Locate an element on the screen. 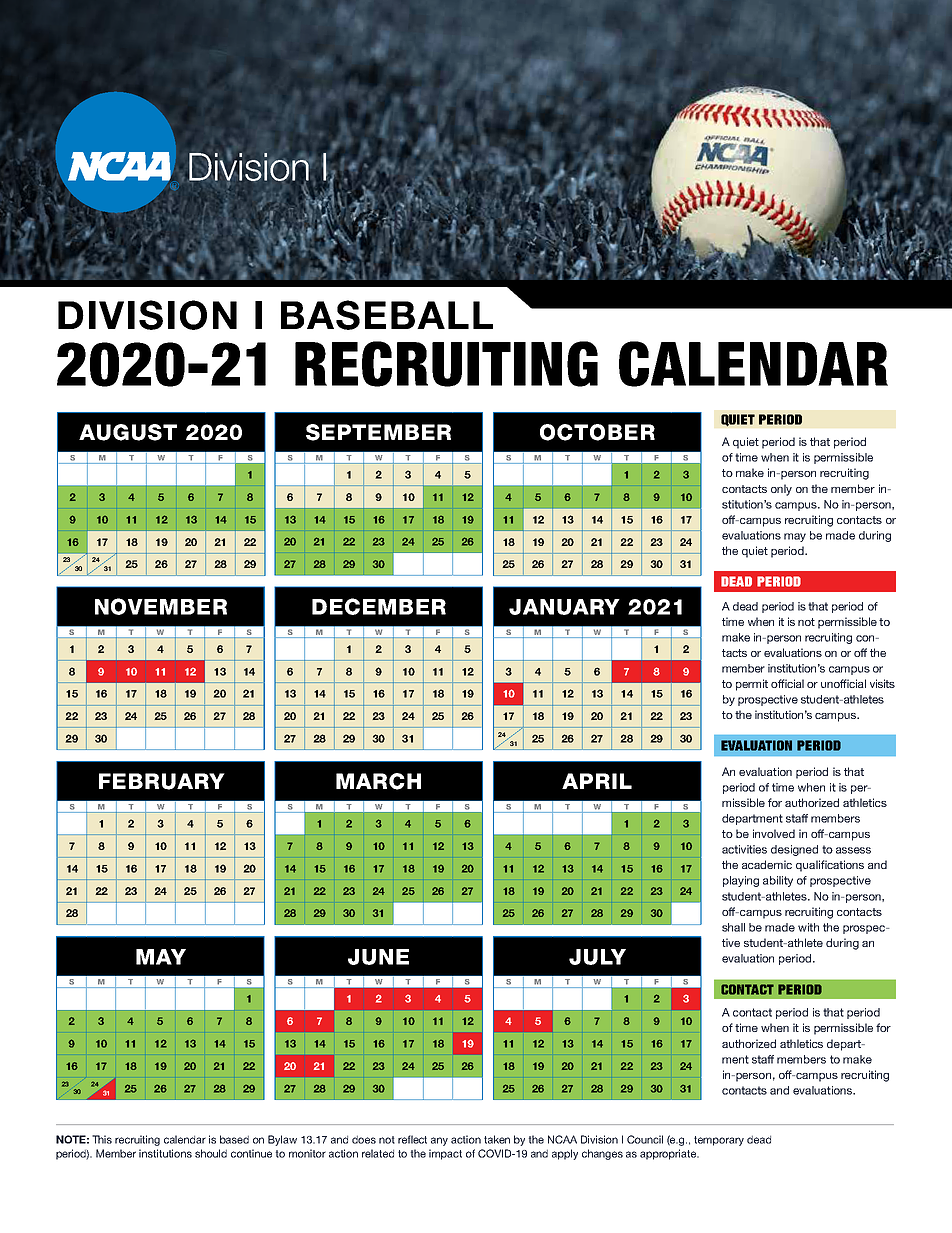  AUGUST is located at coordinates (128, 432).
